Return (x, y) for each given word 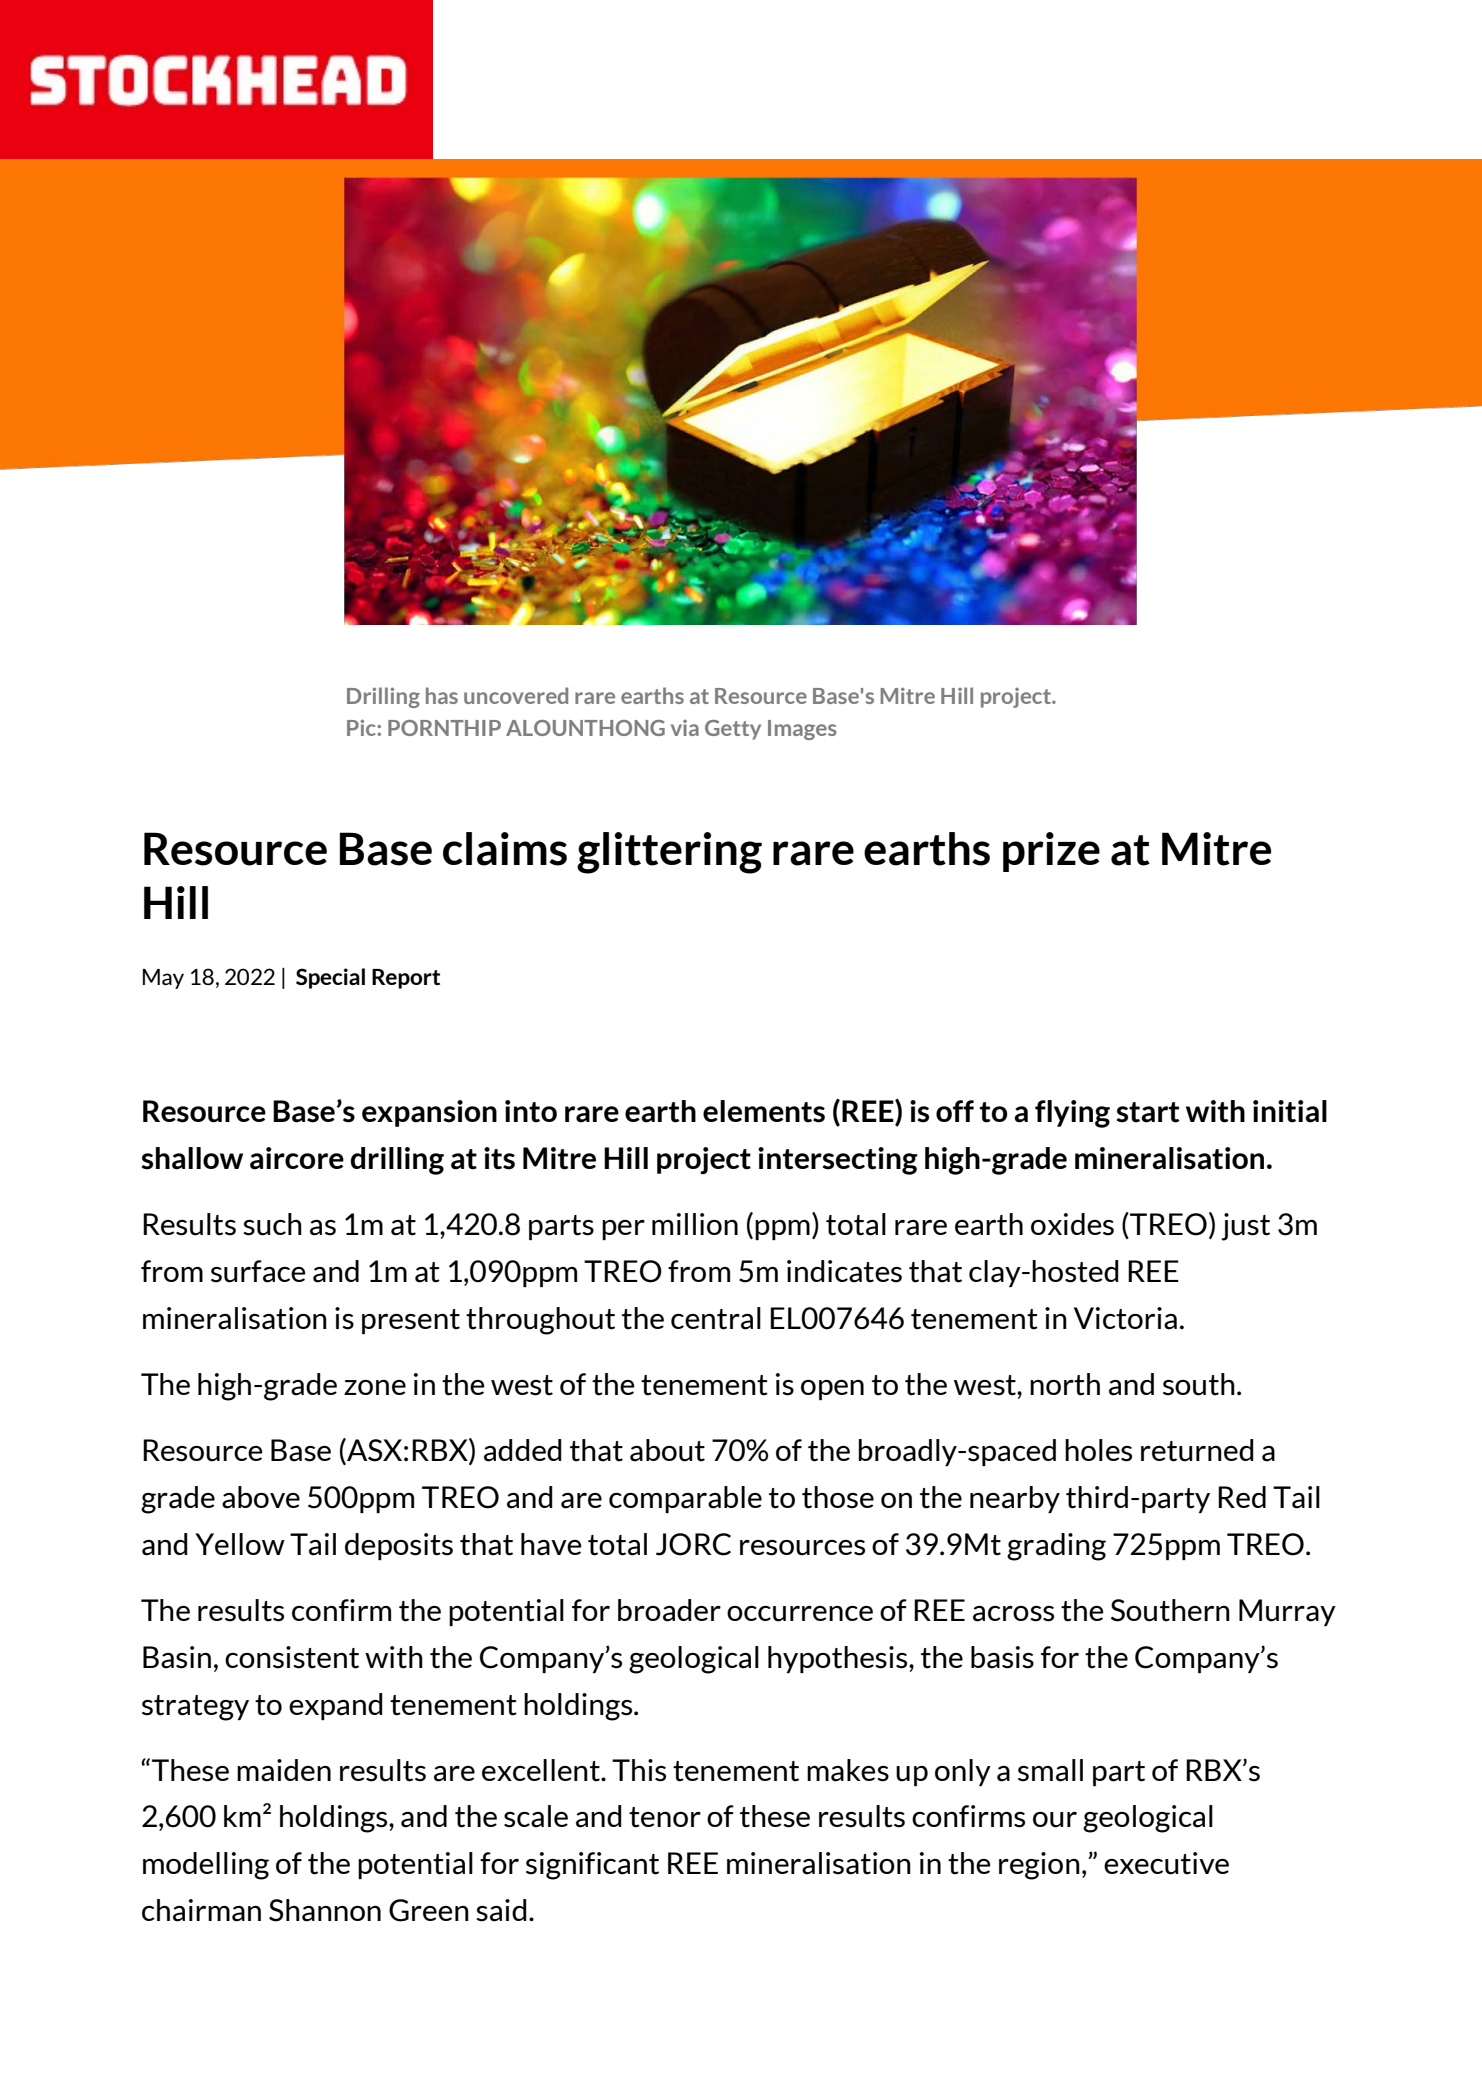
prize (1051, 852)
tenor (665, 1817)
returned (1197, 1450)
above (261, 1497)
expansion (429, 1113)
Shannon (325, 1910)
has (442, 695)
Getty (733, 730)
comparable (685, 1499)
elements (764, 1111)
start (1148, 1112)
